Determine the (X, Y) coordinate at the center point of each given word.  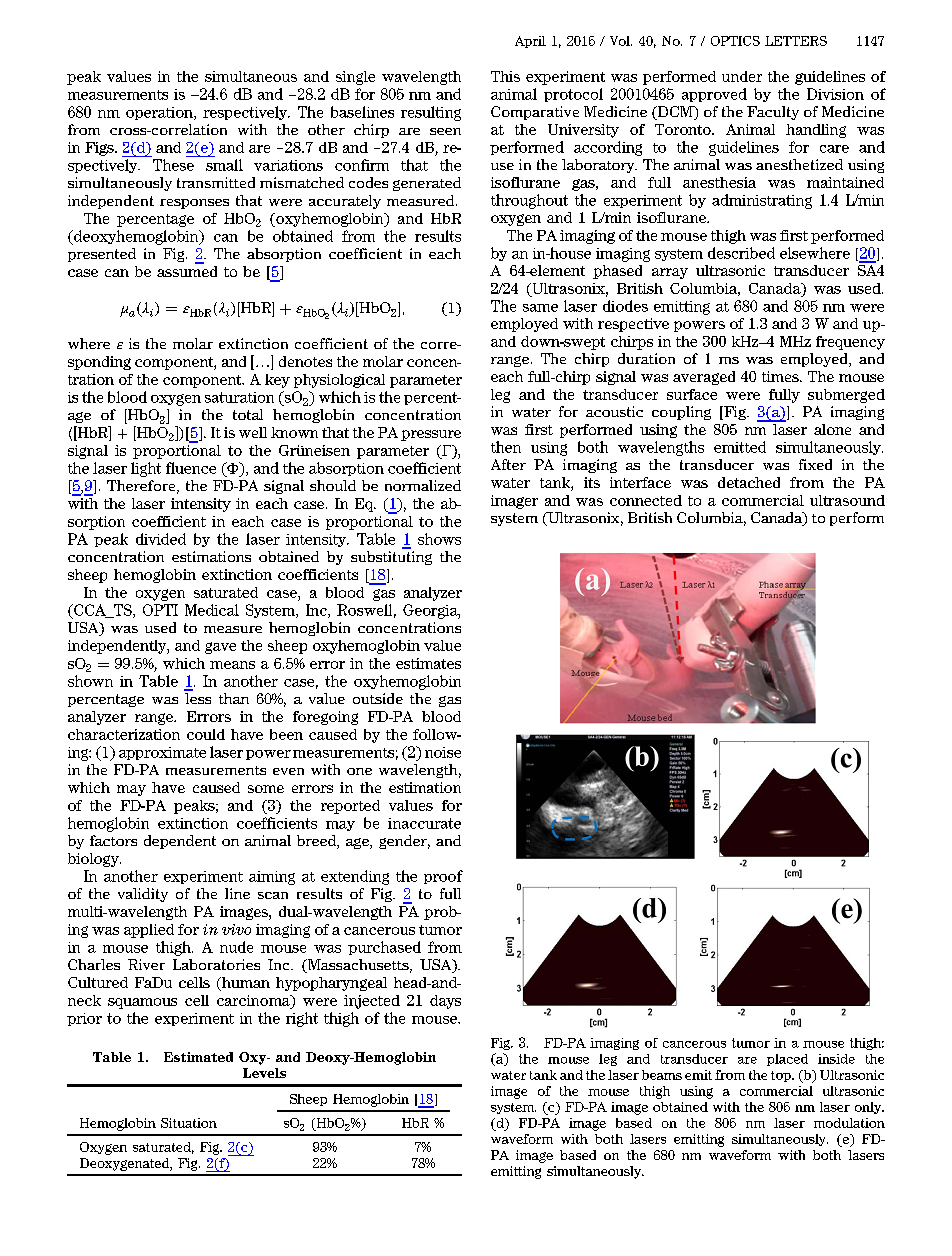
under (742, 76)
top (782, 1076)
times (781, 376)
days (445, 1002)
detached (749, 482)
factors (113, 840)
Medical (212, 610)
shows (439, 539)
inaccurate (424, 823)
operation (160, 113)
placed (787, 1060)
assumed (187, 271)
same (540, 308)
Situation (189, 1123)
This (505, 76)
